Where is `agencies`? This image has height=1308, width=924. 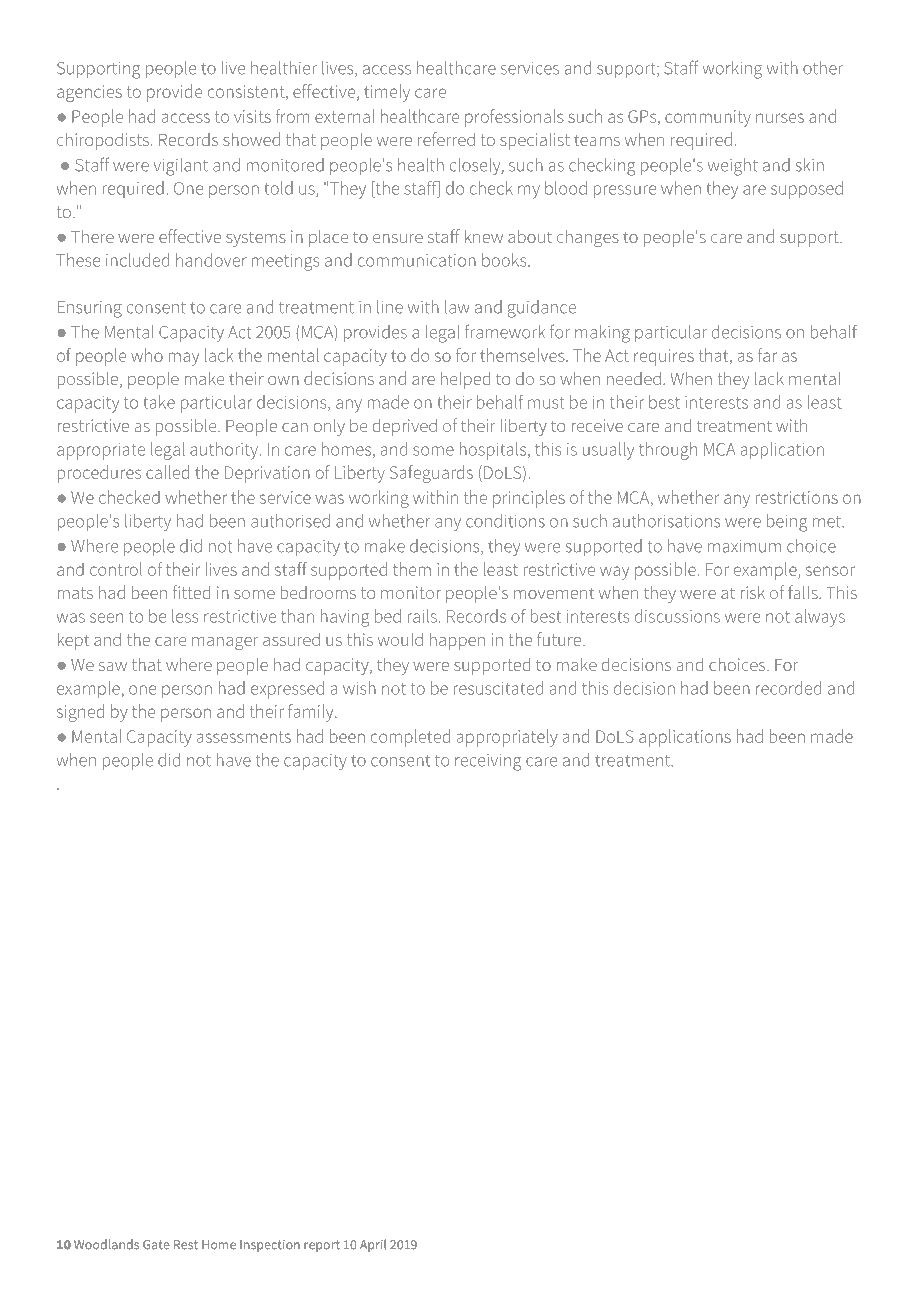 agencies is located at coordinates (89, 93).
